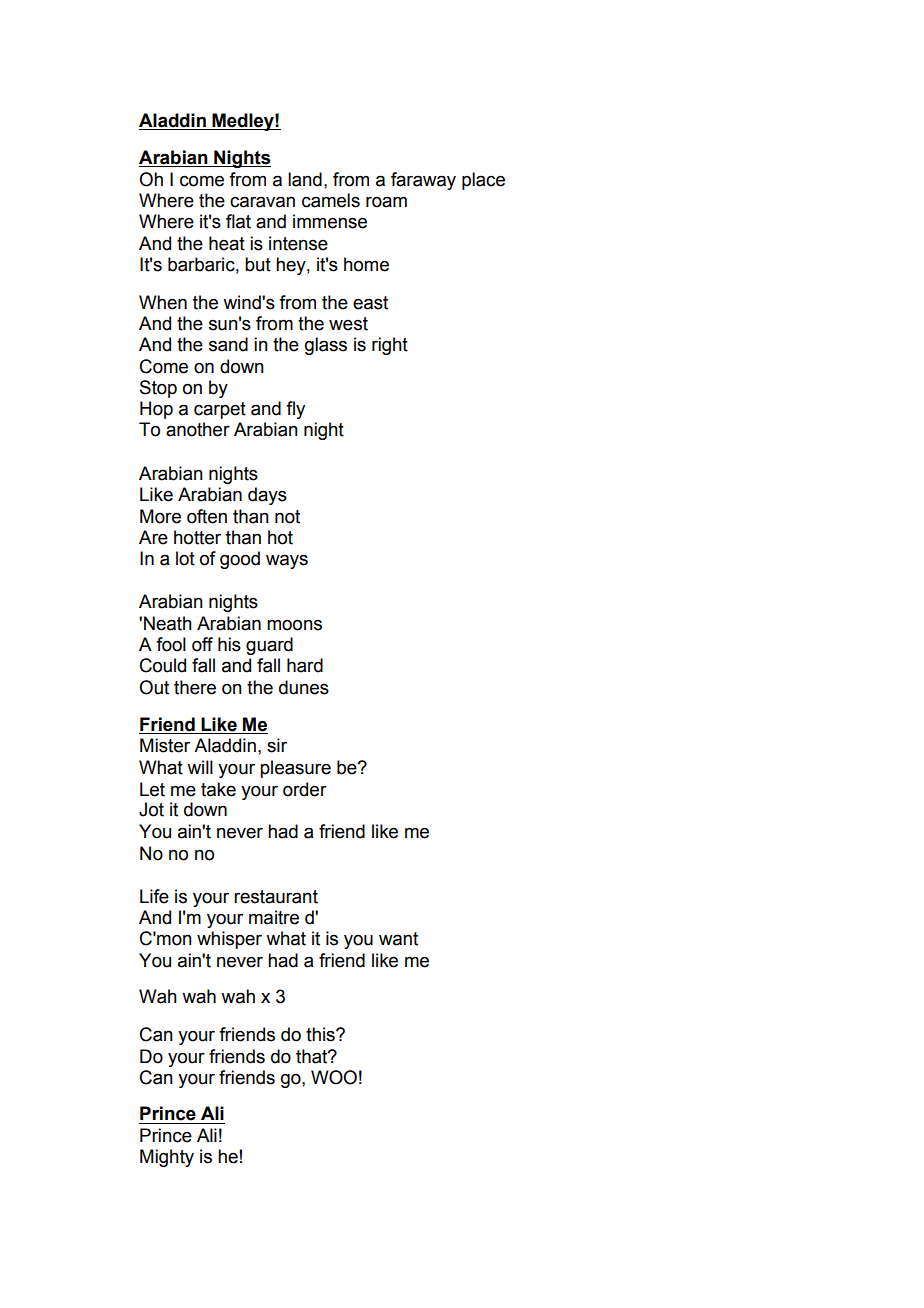 This image has width=924, height=1308. What do you see at coordinates (167, 1158) in the image?
I see `Mighty` at bounding box center [167, 1158].
